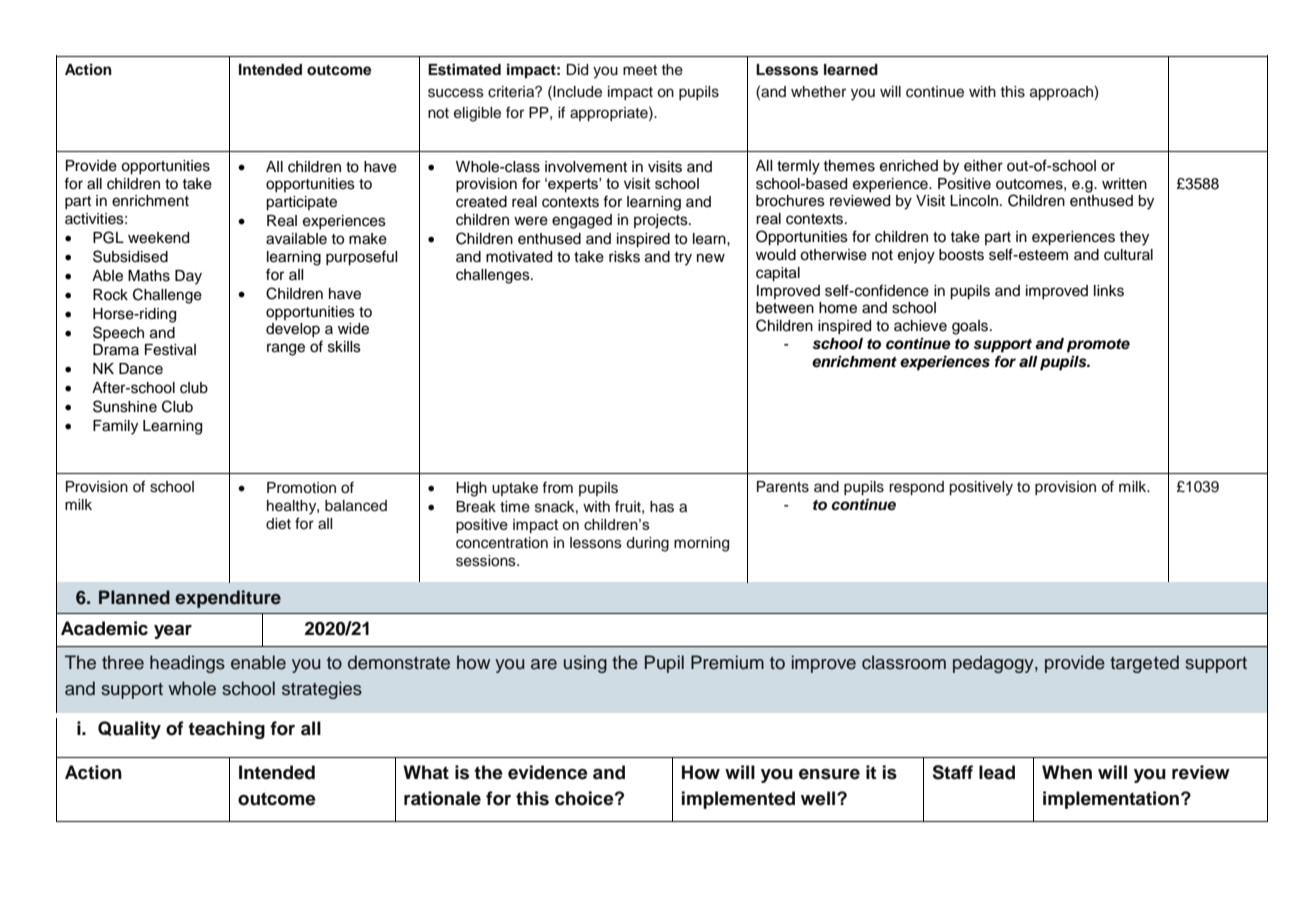 The width and height of the screenshot is (1308, 924). What do you see at coordinates (226, 730) in the screenshot?
I see `teaching` at bounding box center [226, 730].
